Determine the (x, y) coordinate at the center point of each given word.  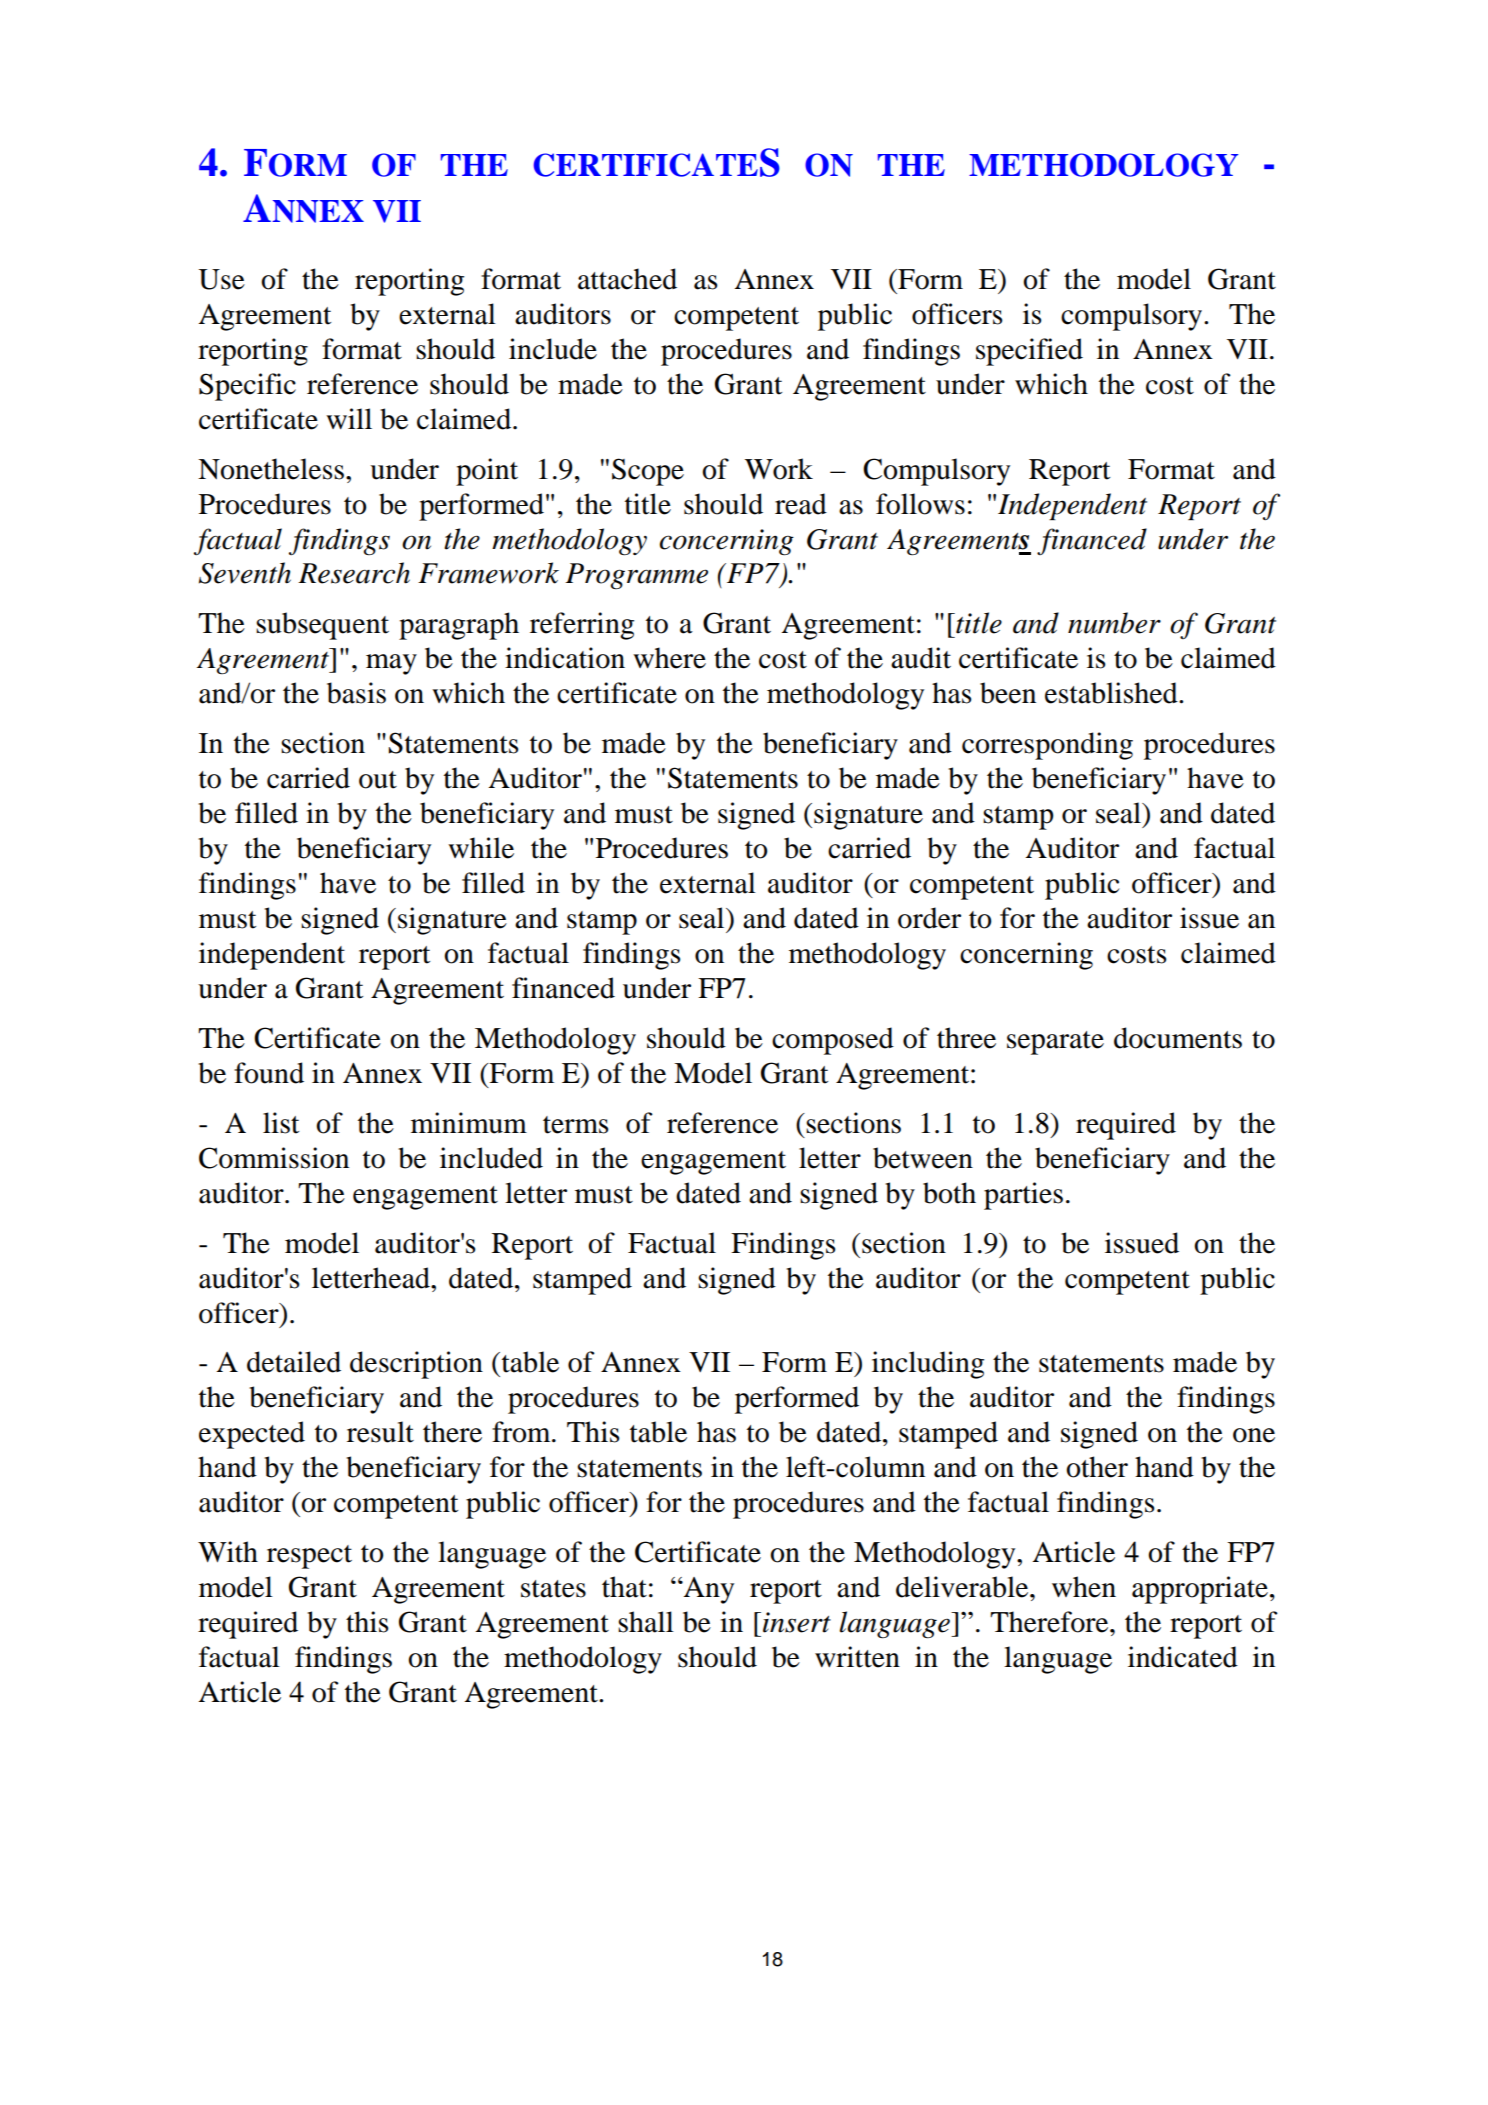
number (1114, 623)
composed (833, 1041)
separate (1055, 1043)
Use (221, 279)
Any (707, 1590)
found (269, 1073)
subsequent (322, 626)
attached (627, 279)
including (928, 1365)
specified (1029, 352)
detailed (294, 1362)
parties (1023, 1196)
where (669, 658)
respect (309, 1557)
